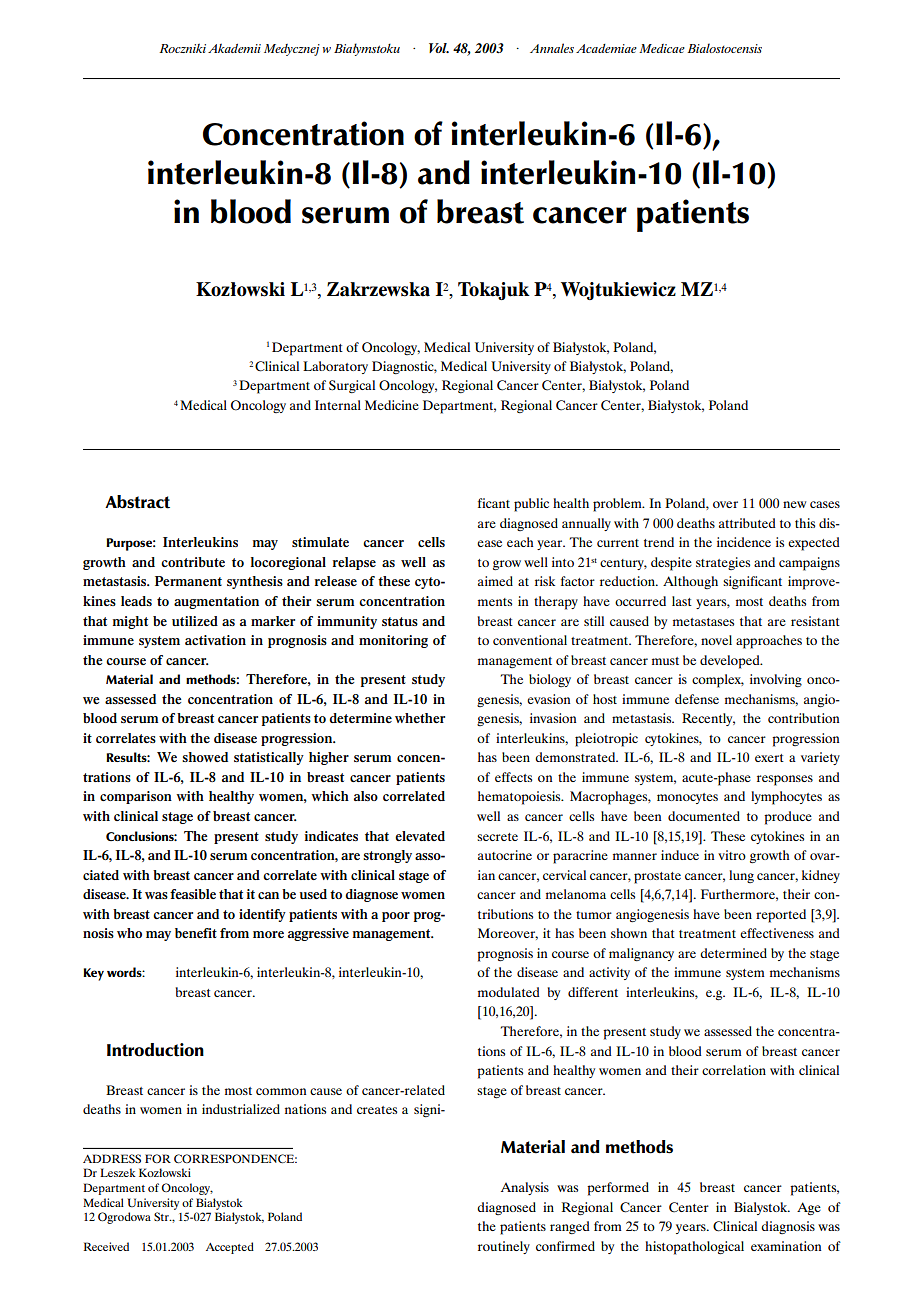 Image resolution: width=923 pixels, height=1316 pixels. Describe the element at coordinates (338, 405) in the screenshot. I see `Internal` at that location.
